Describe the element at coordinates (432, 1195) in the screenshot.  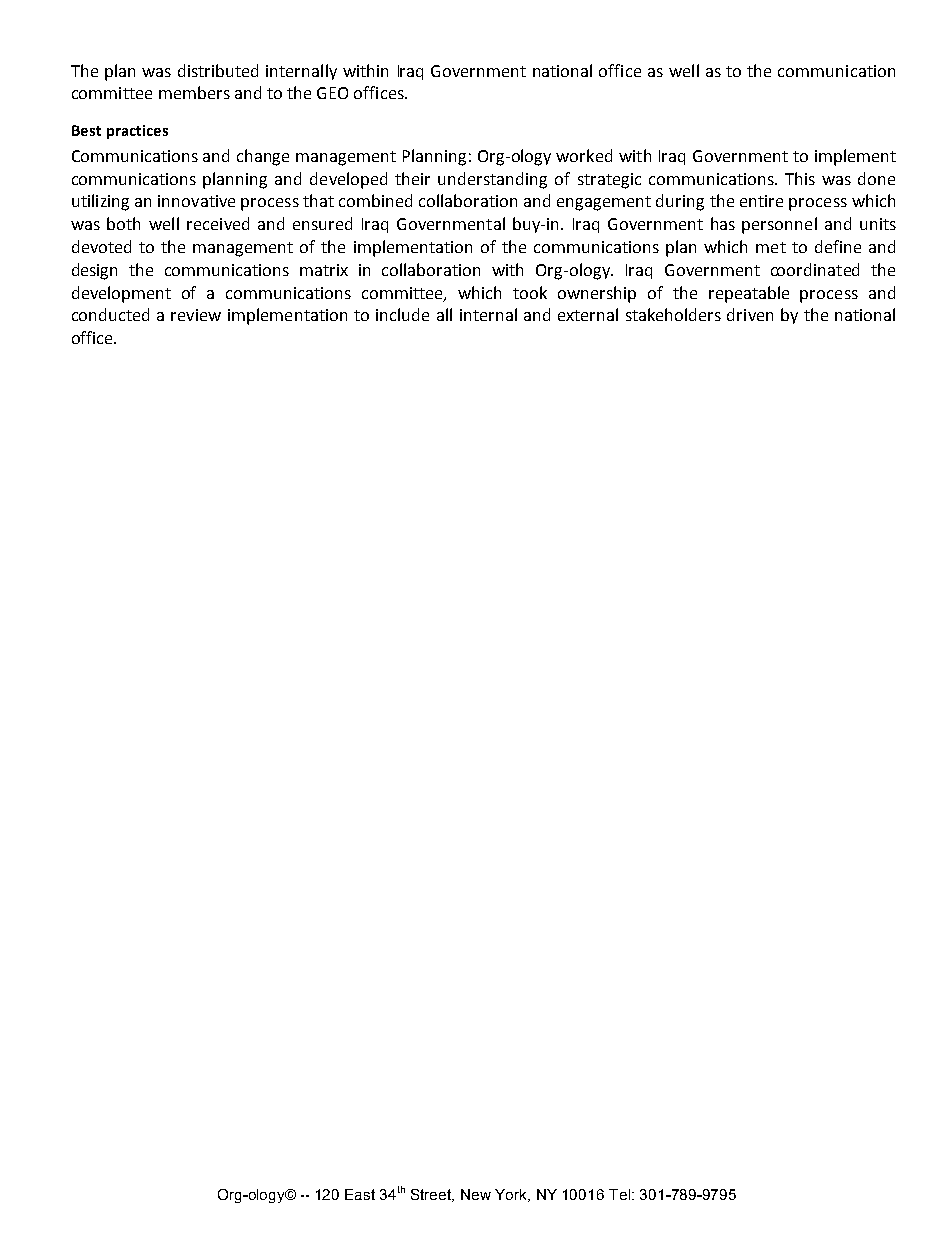
I see `Street` at that location.
